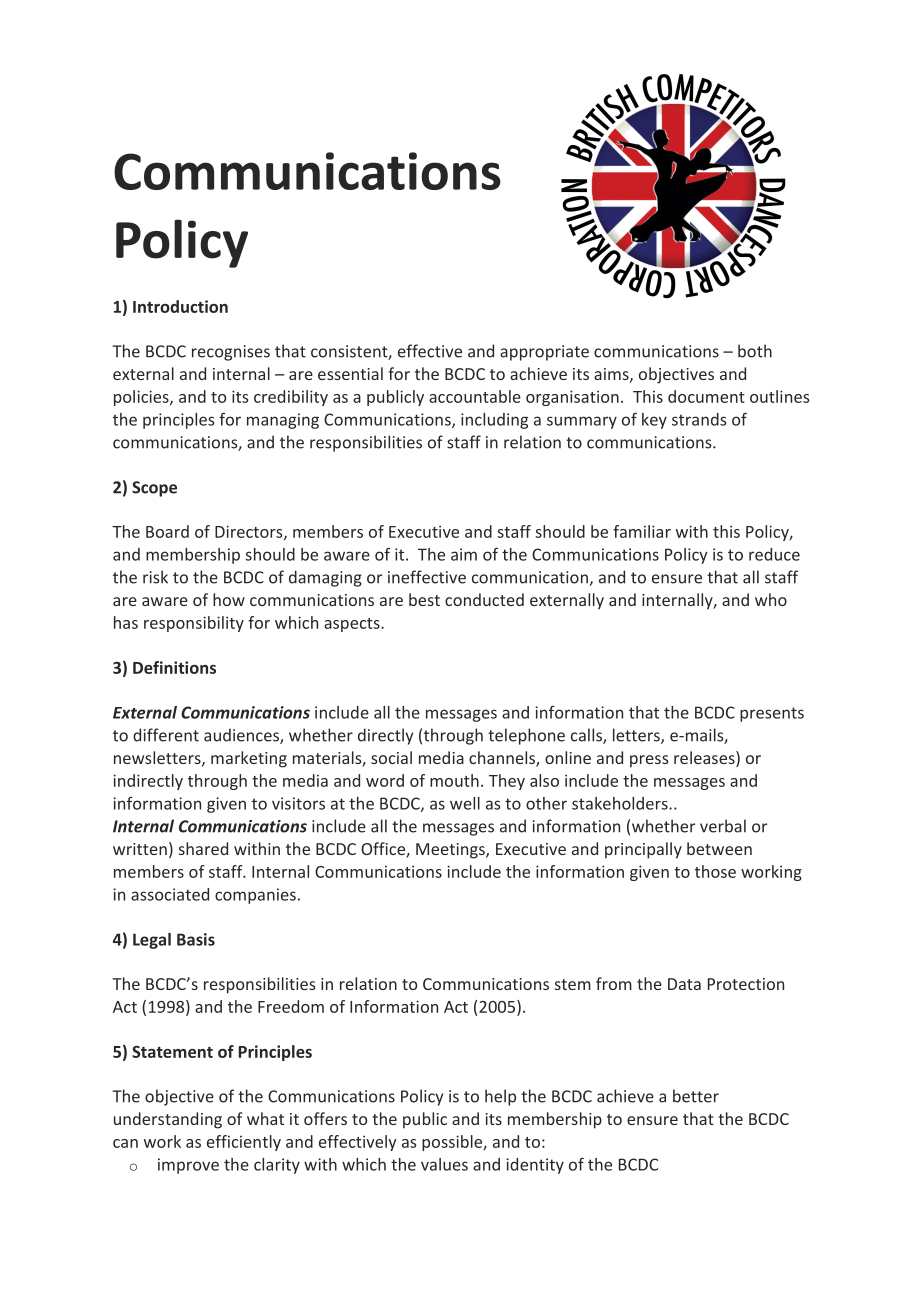 The width and height of the page is (924, 1308). Describe the element at coordinates (544, 353) in the page. I see `appropriate` at that location.
